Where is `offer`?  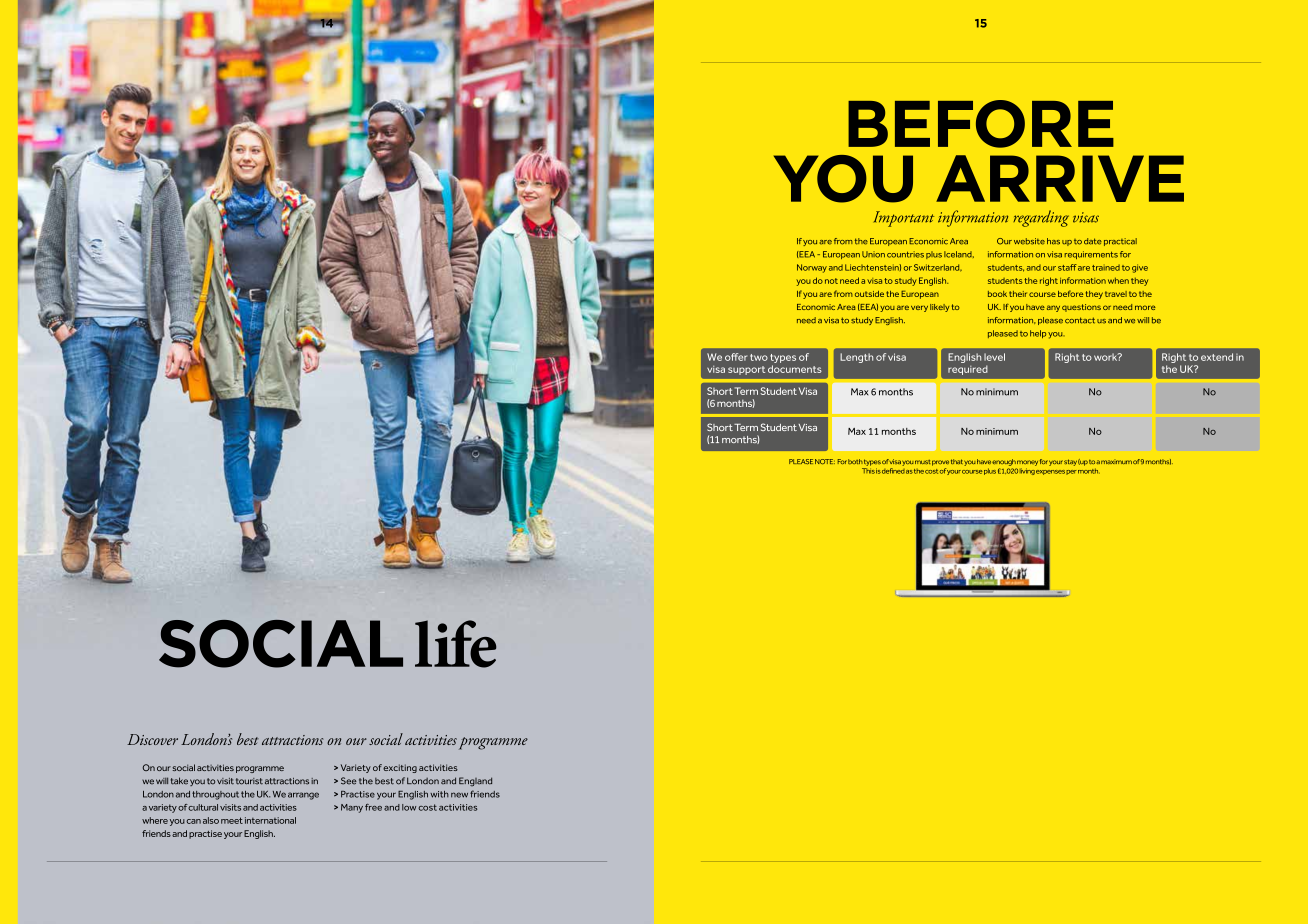 offer is located at coordinates (736, 357).
